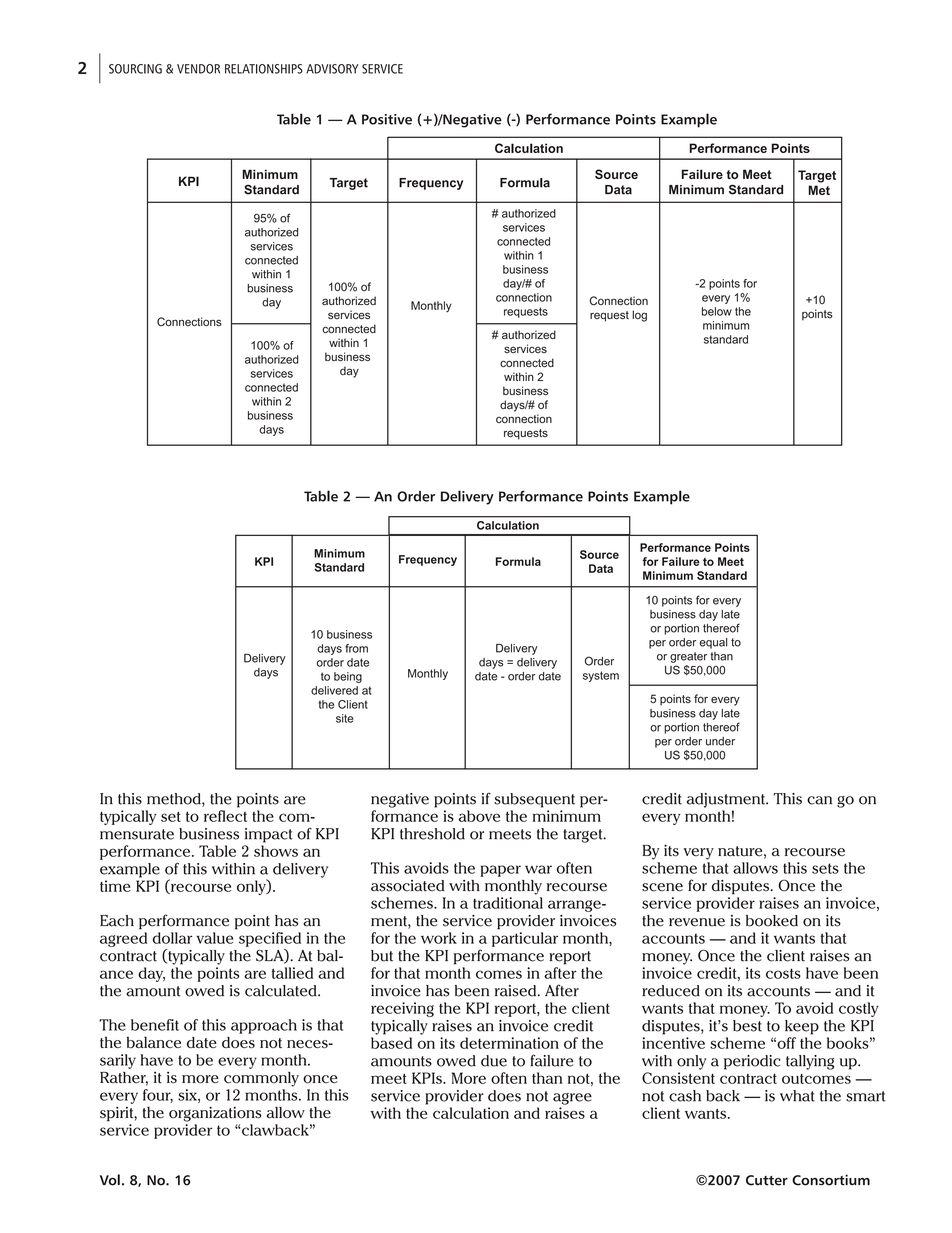 The image size is (952, 1233). What do you see at coordinates (717, 311) in the page?
I see `below` at bounding box center [717, 311].
